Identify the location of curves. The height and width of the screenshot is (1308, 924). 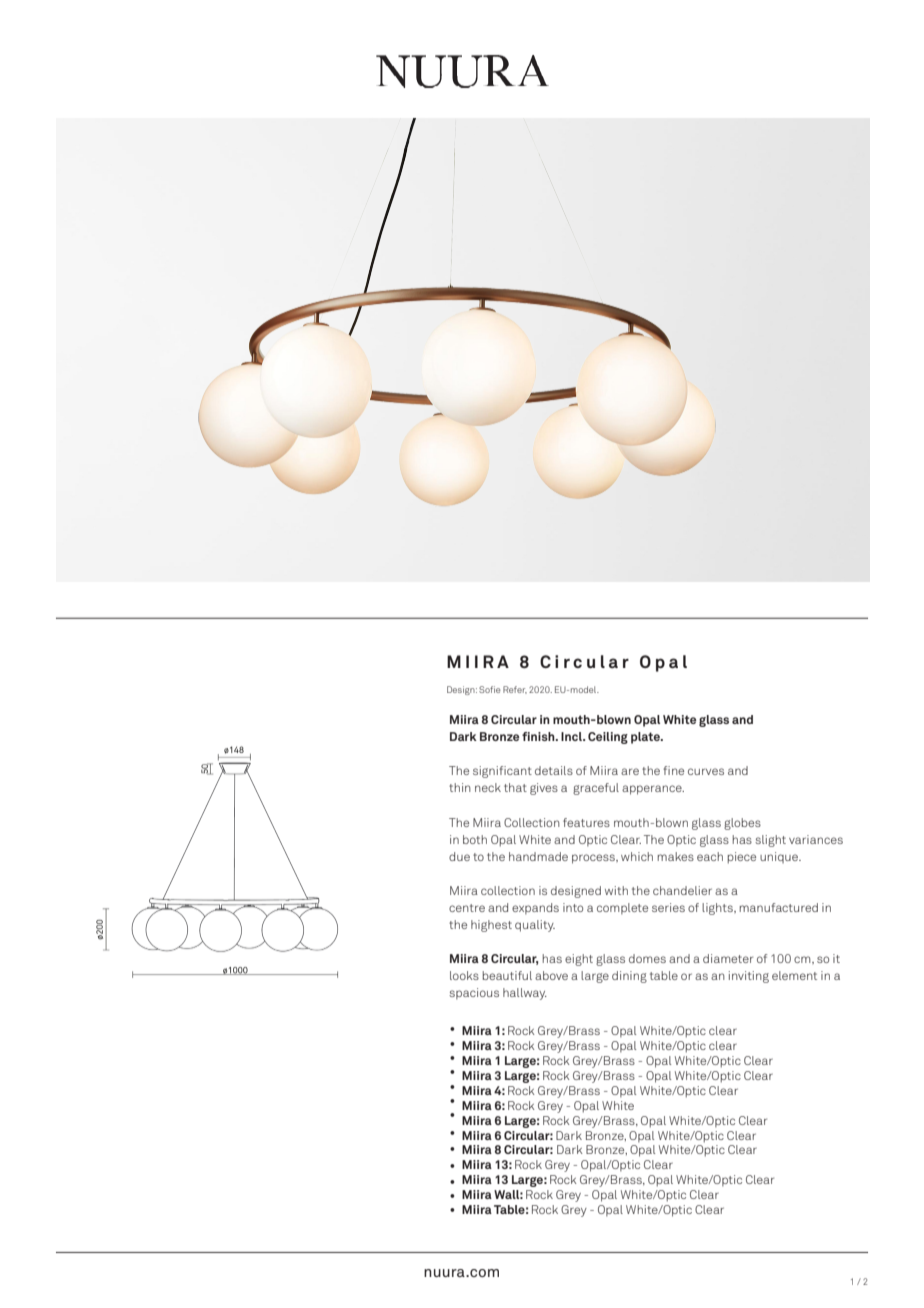
(706, 771).
